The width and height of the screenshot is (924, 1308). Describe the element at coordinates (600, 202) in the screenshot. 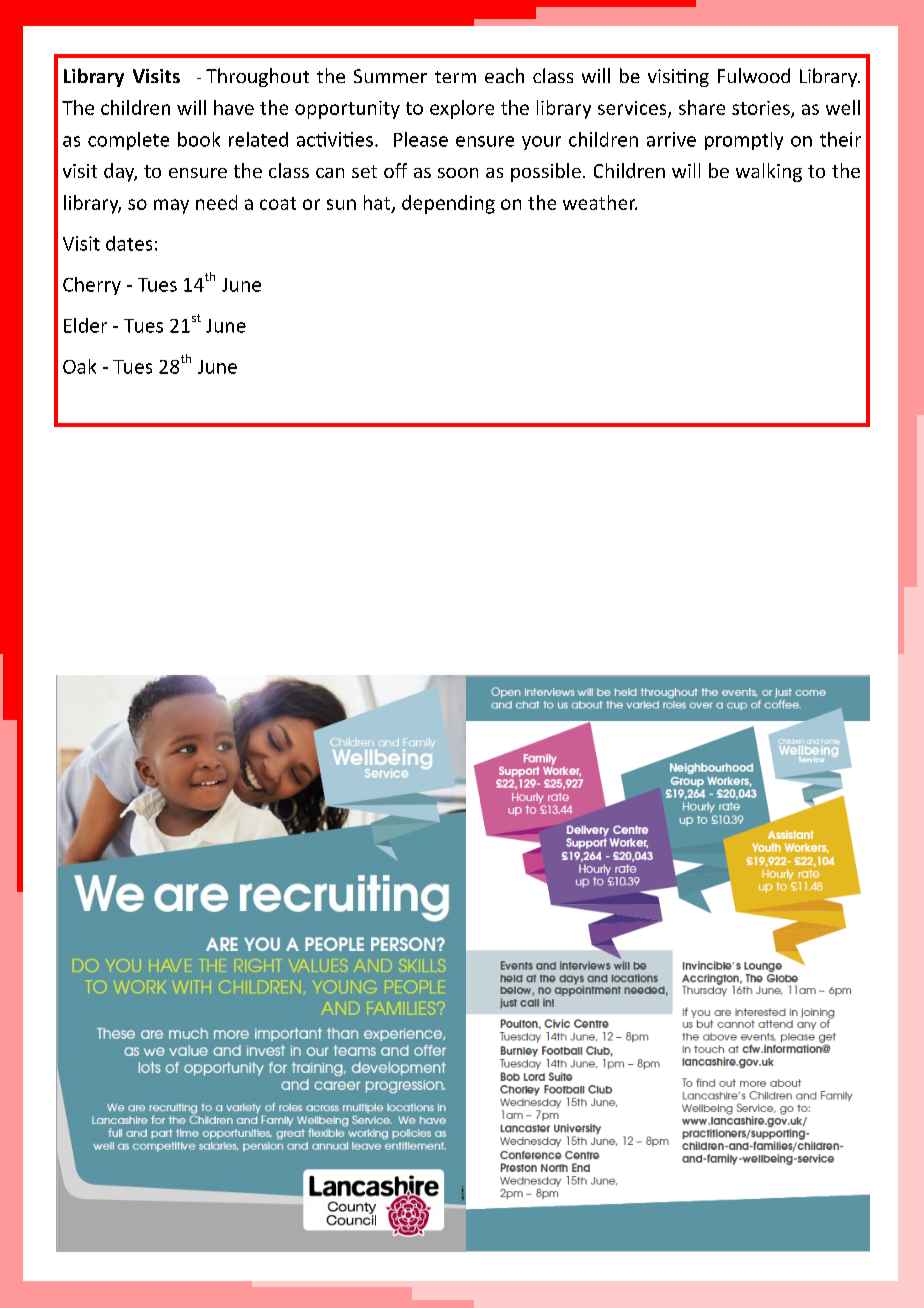

I see `weather` at that location.
